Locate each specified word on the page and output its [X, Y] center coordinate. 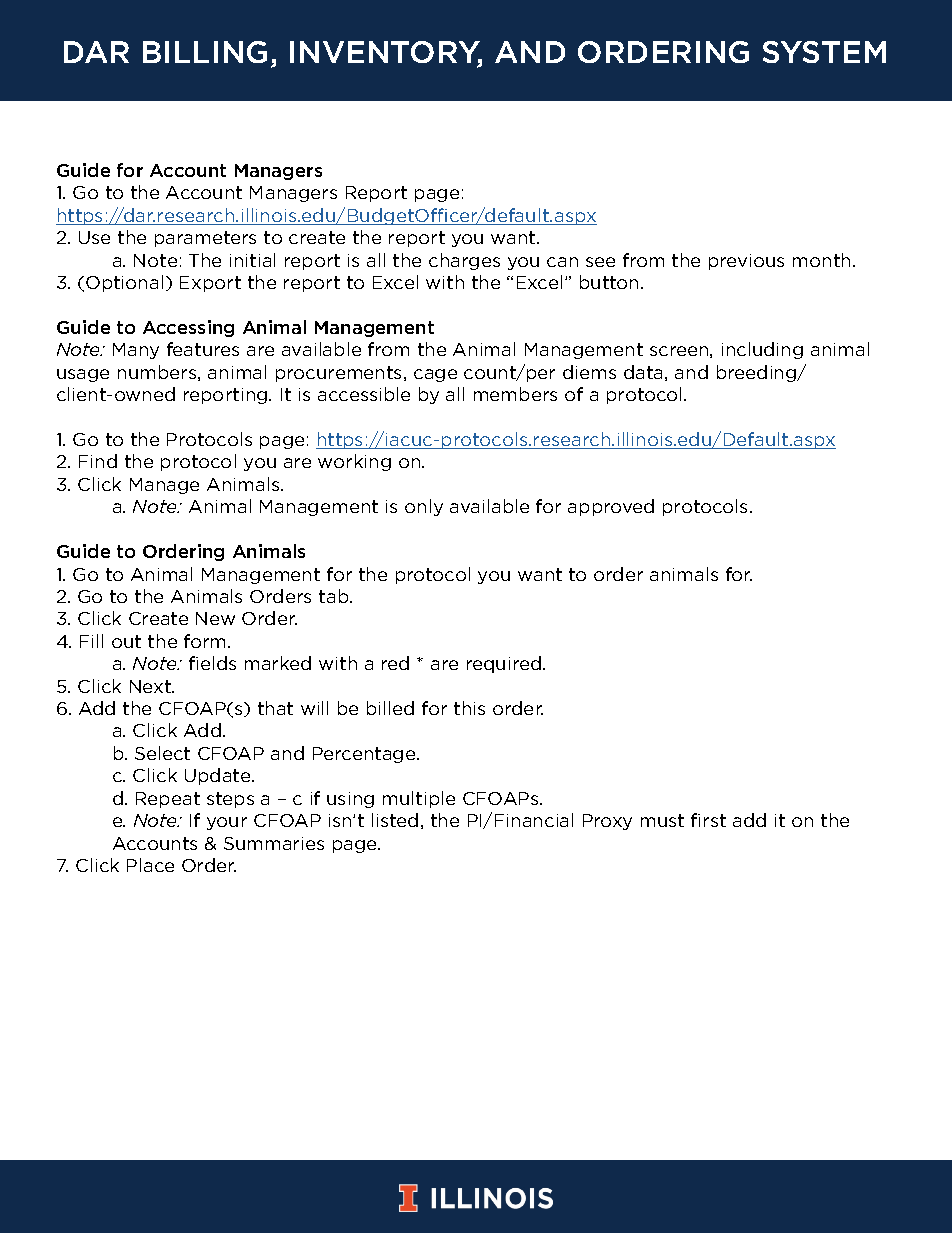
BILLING [205, 52]
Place [150, 865]
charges [464, 261]
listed [395, 820]
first [708, 820]
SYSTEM [824, 52]
